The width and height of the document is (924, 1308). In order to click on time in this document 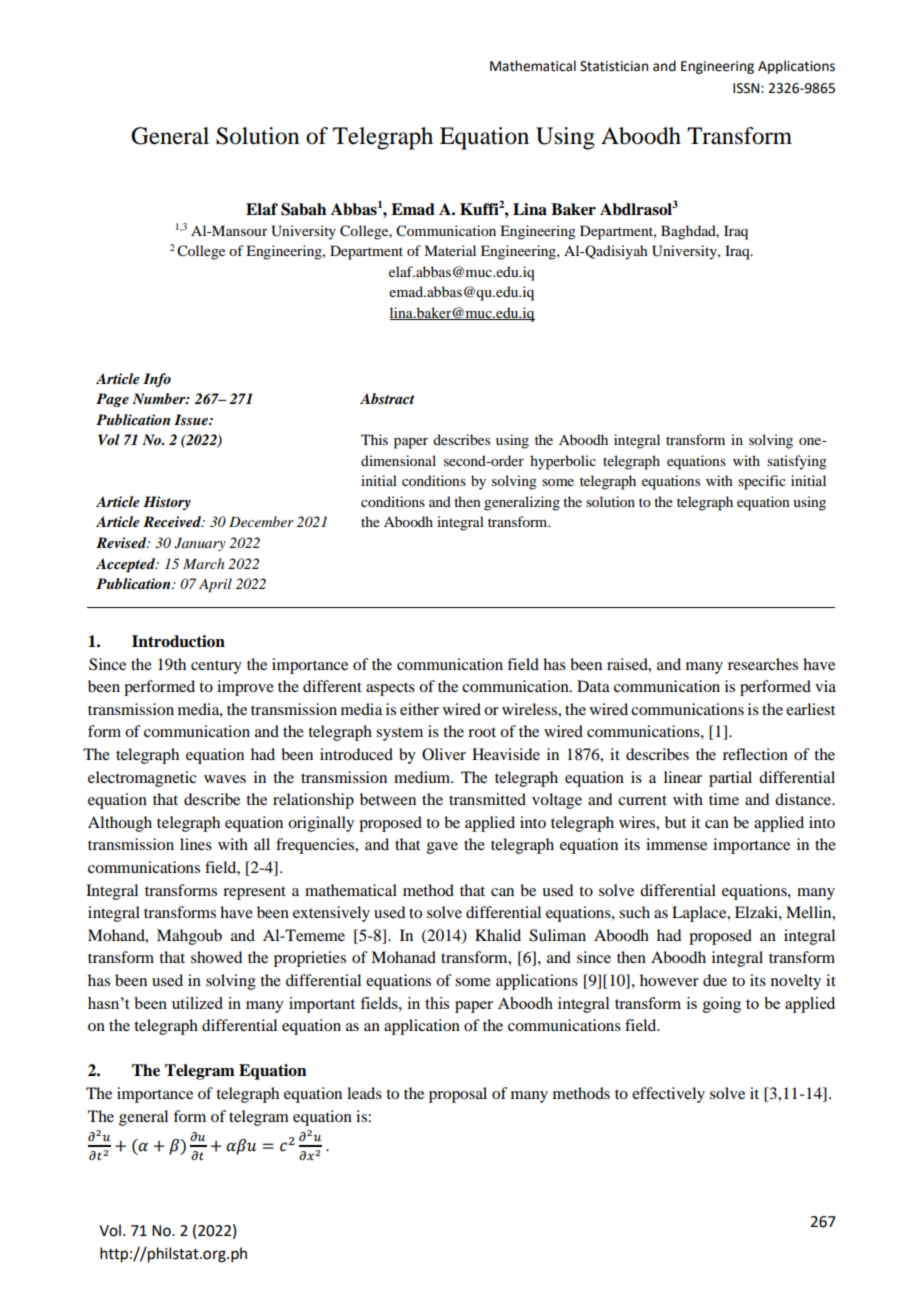, I will do `click(724, 799)`.
